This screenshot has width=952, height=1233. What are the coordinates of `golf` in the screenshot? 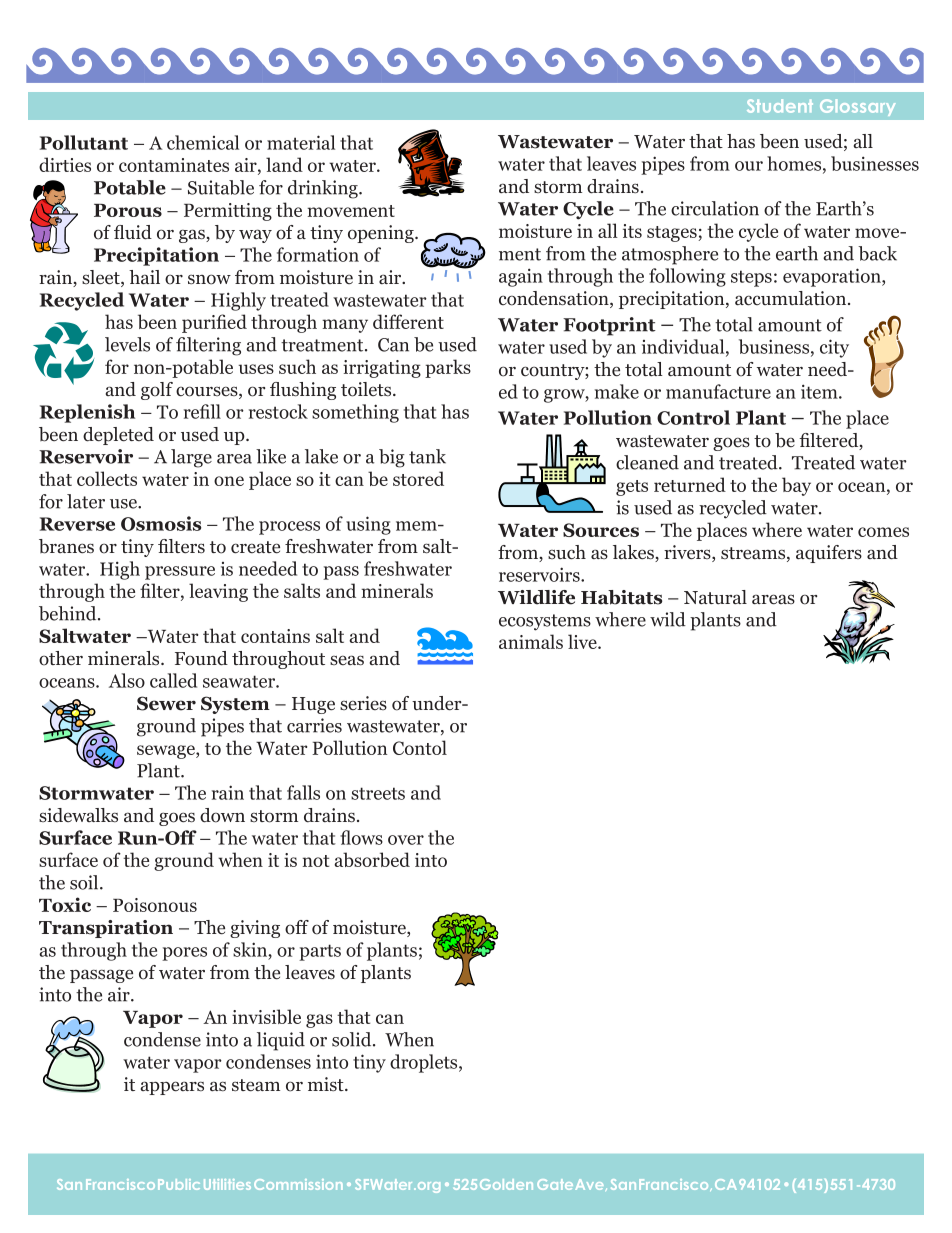 It's located at (157, 391).
